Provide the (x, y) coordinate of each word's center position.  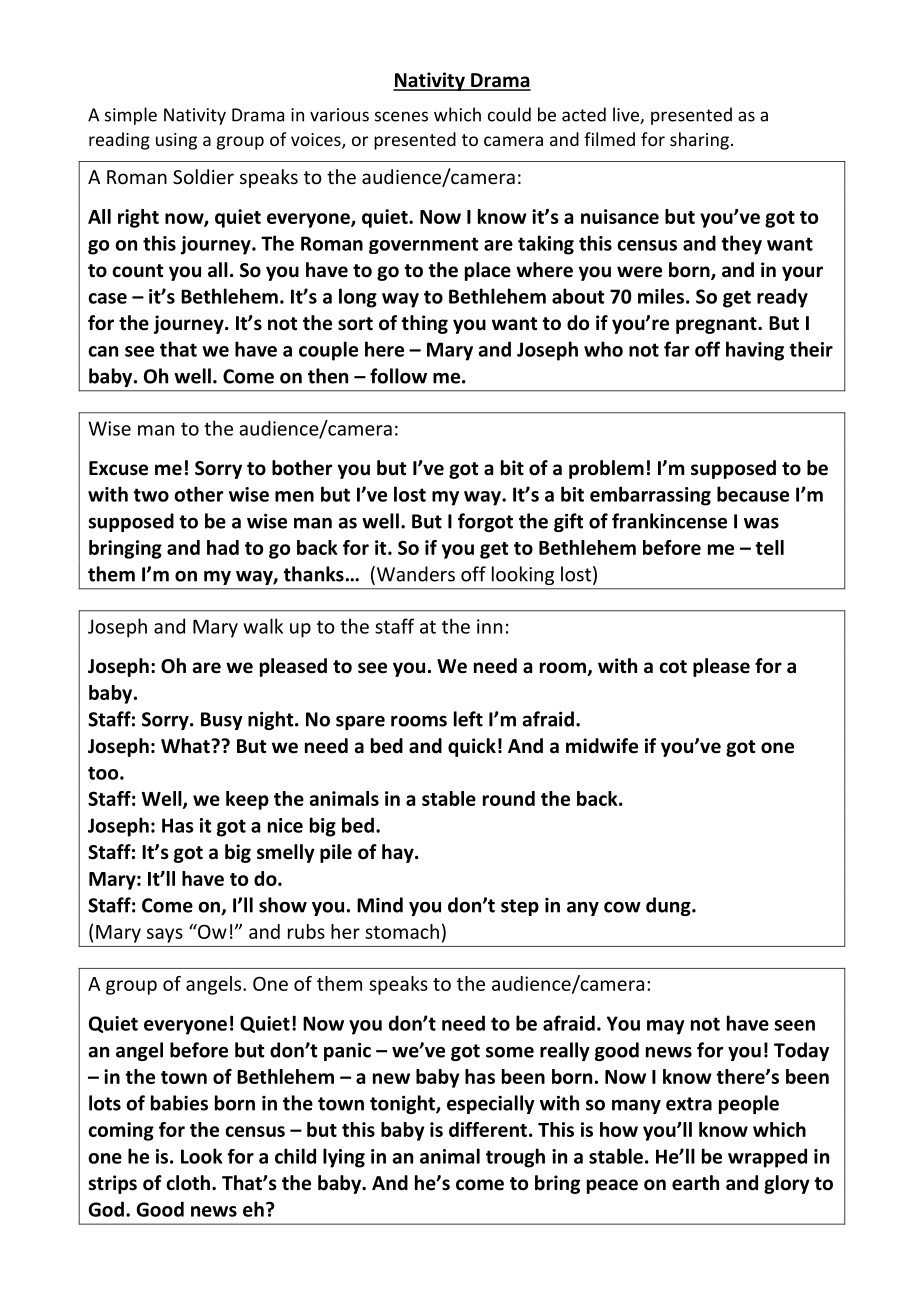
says (165, 935)
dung (669, 906)
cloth (189, 1183)
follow (398, 376)
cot (673, 667)
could (509, 114)
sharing (699, 141)
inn (489, 626)
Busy (222, 721)
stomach (402, 931)
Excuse (118, 468)
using (176, 141)
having (755, 351)
